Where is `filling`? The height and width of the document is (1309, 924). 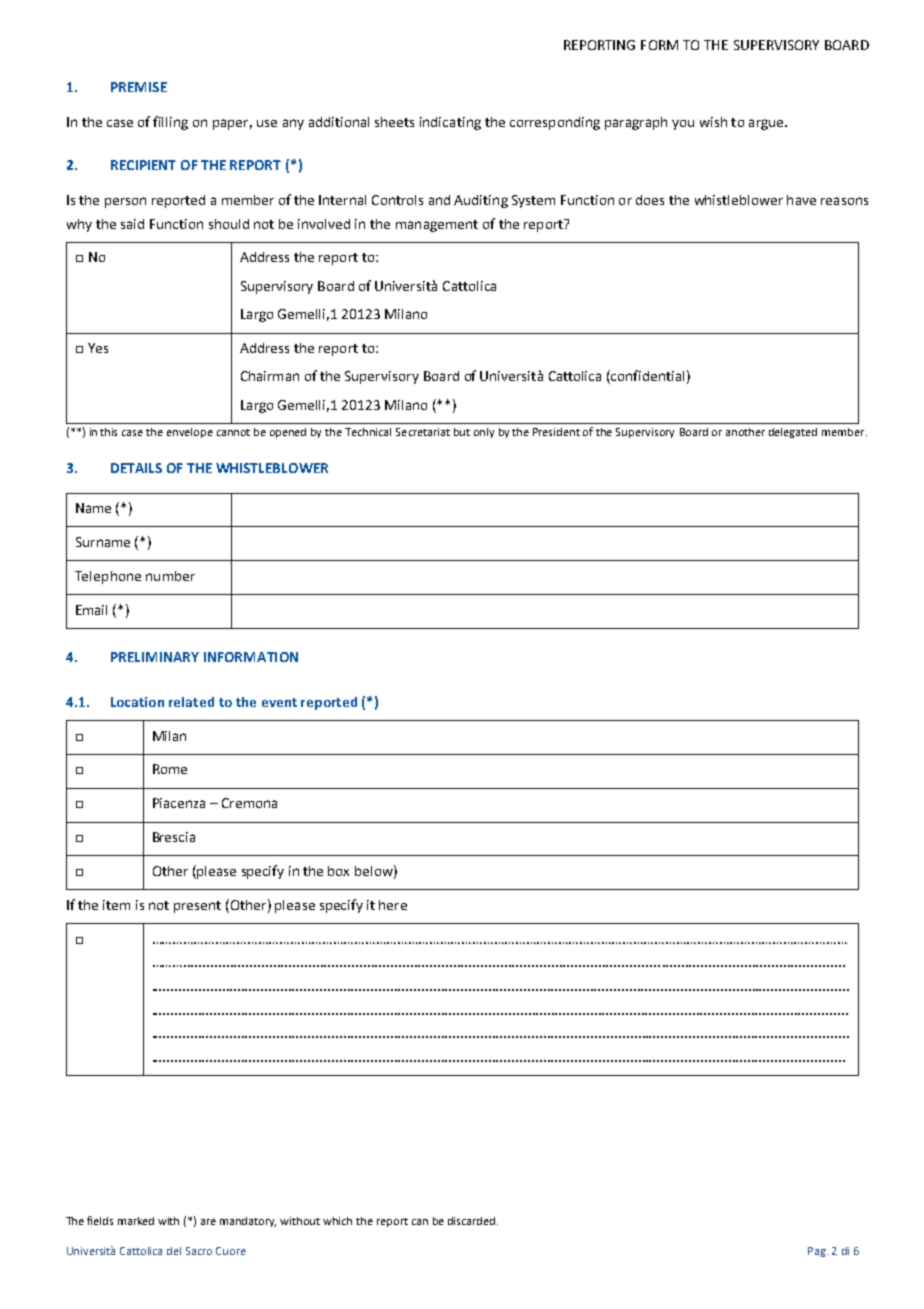 filling is located at coordinates (170, 123).
